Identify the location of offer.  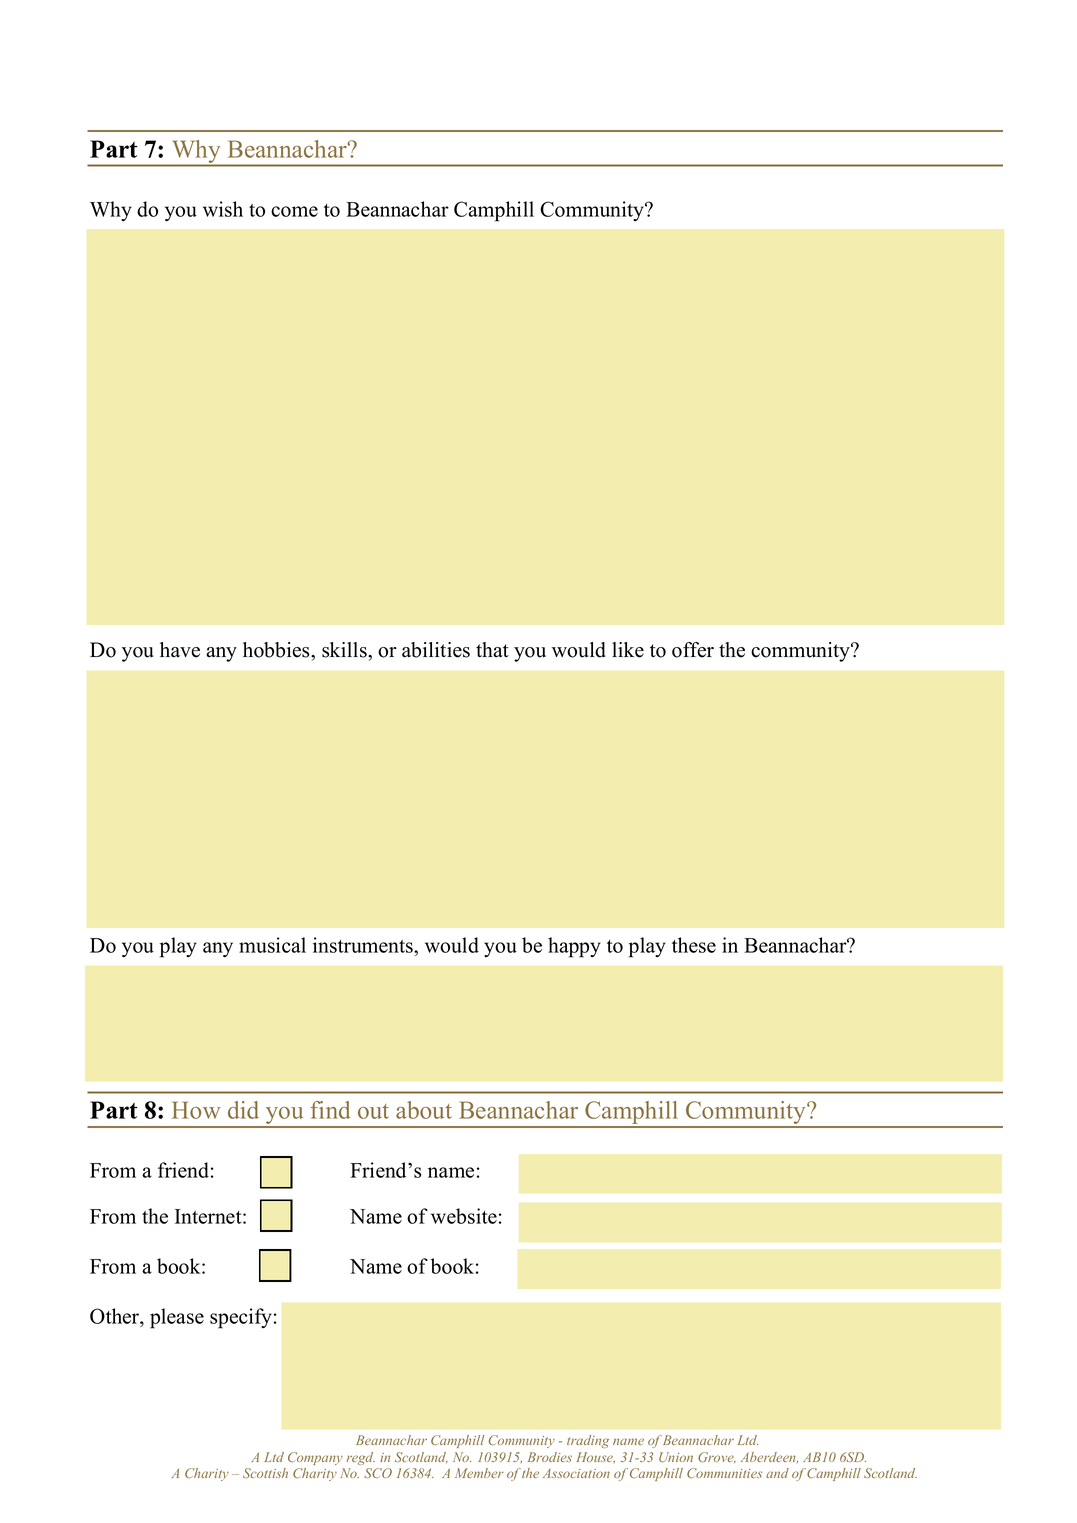
(693, 650).
